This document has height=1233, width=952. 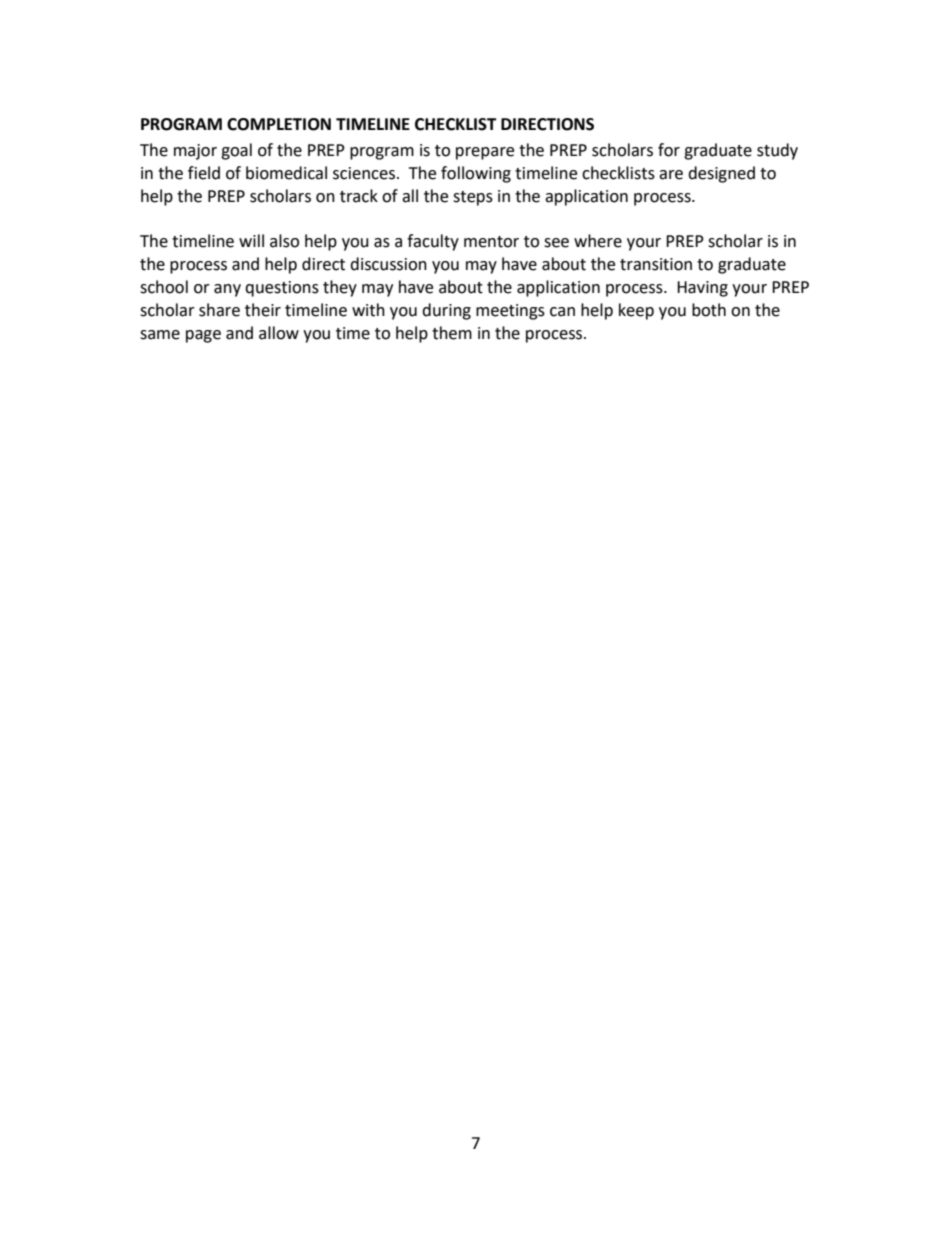 What do you see at coordinates (388, 264) in the document?
I see `discussion` at bounding box center [388, 264].
